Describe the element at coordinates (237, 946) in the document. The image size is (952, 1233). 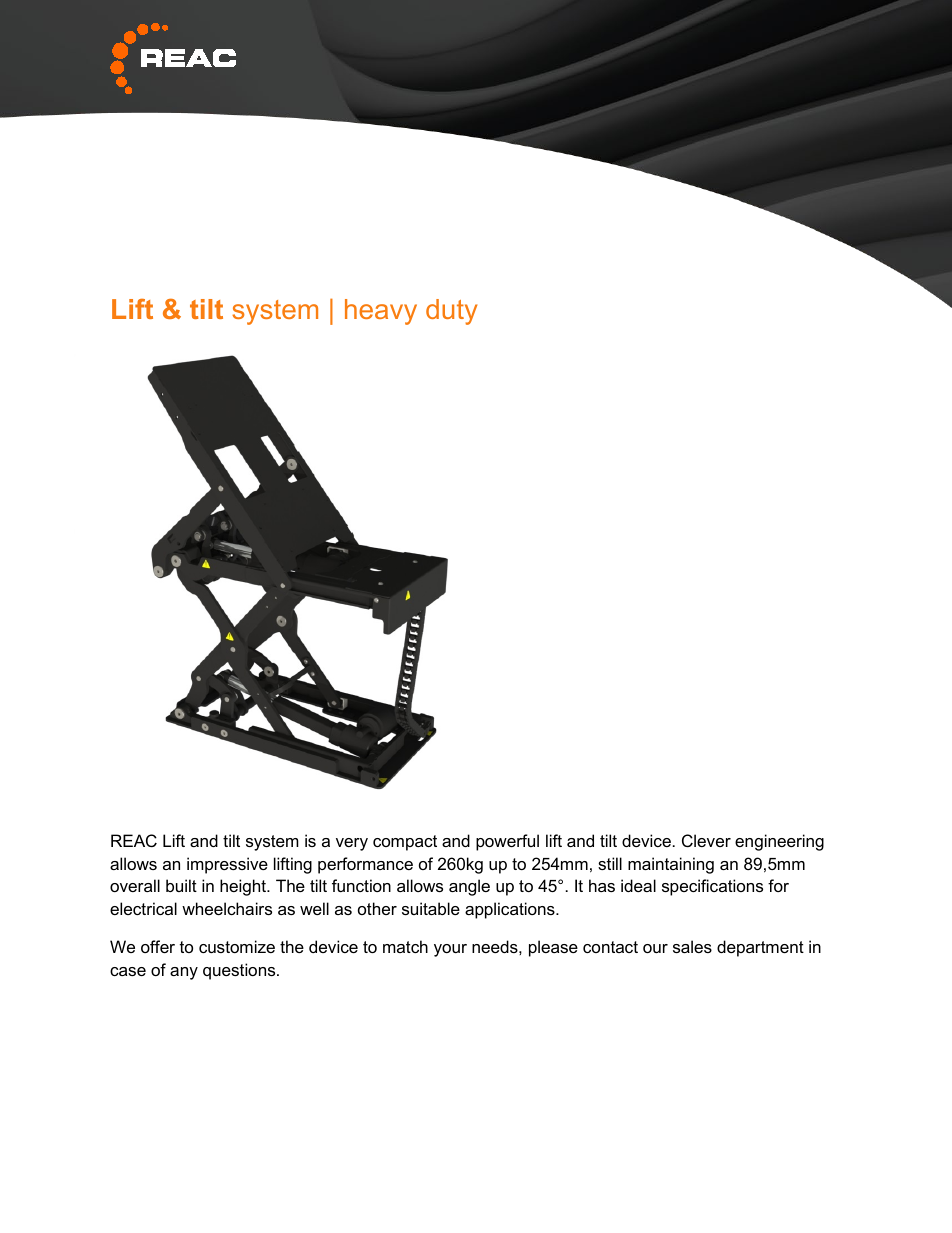
I see `customize` at that location.
